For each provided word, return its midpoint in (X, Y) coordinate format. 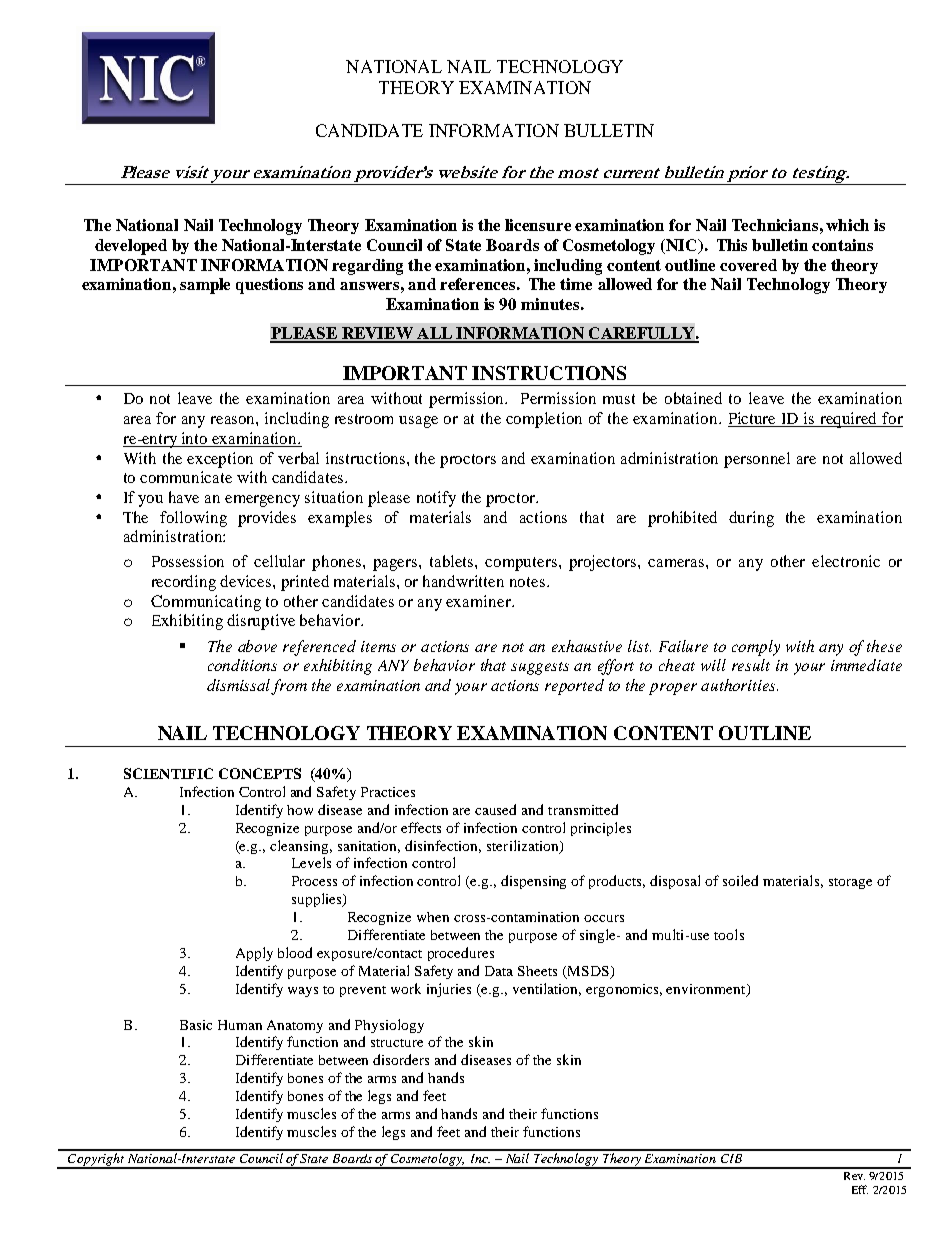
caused (495, 809)
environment (707, 990)
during (751, 519)
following (193, 519)
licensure (538, 225)
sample (205, 286)
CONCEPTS (260, 773)
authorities (739, 685)
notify (436, 499)
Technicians (775, 225)
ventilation (547, 989)
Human (240, 1025)
